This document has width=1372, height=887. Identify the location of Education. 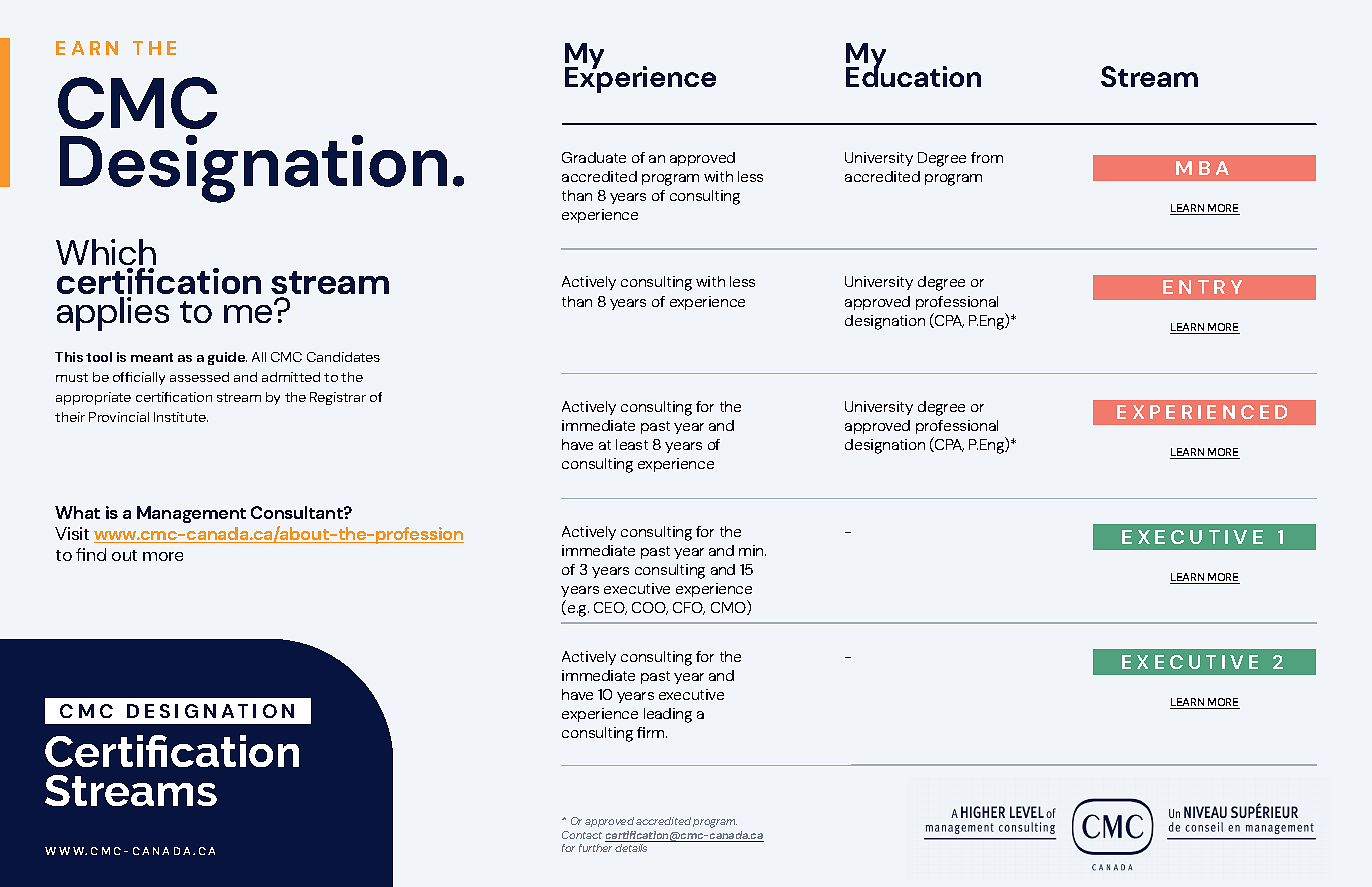
(913, 75).
